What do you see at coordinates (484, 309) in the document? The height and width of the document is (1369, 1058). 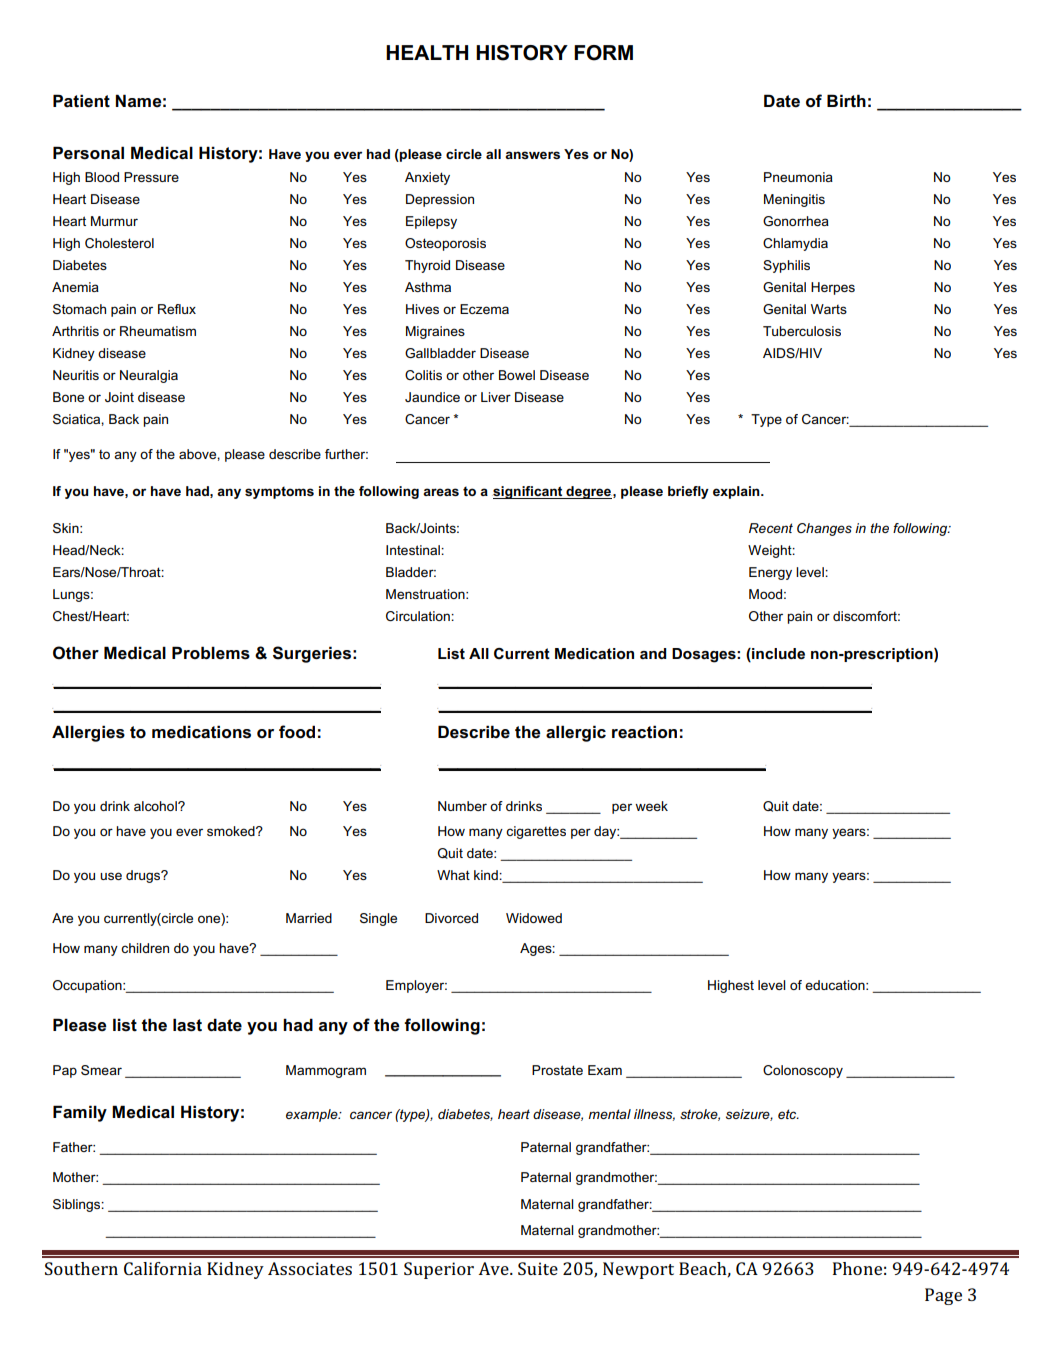 I see `Eczema` at bounding box center [484, 309].
